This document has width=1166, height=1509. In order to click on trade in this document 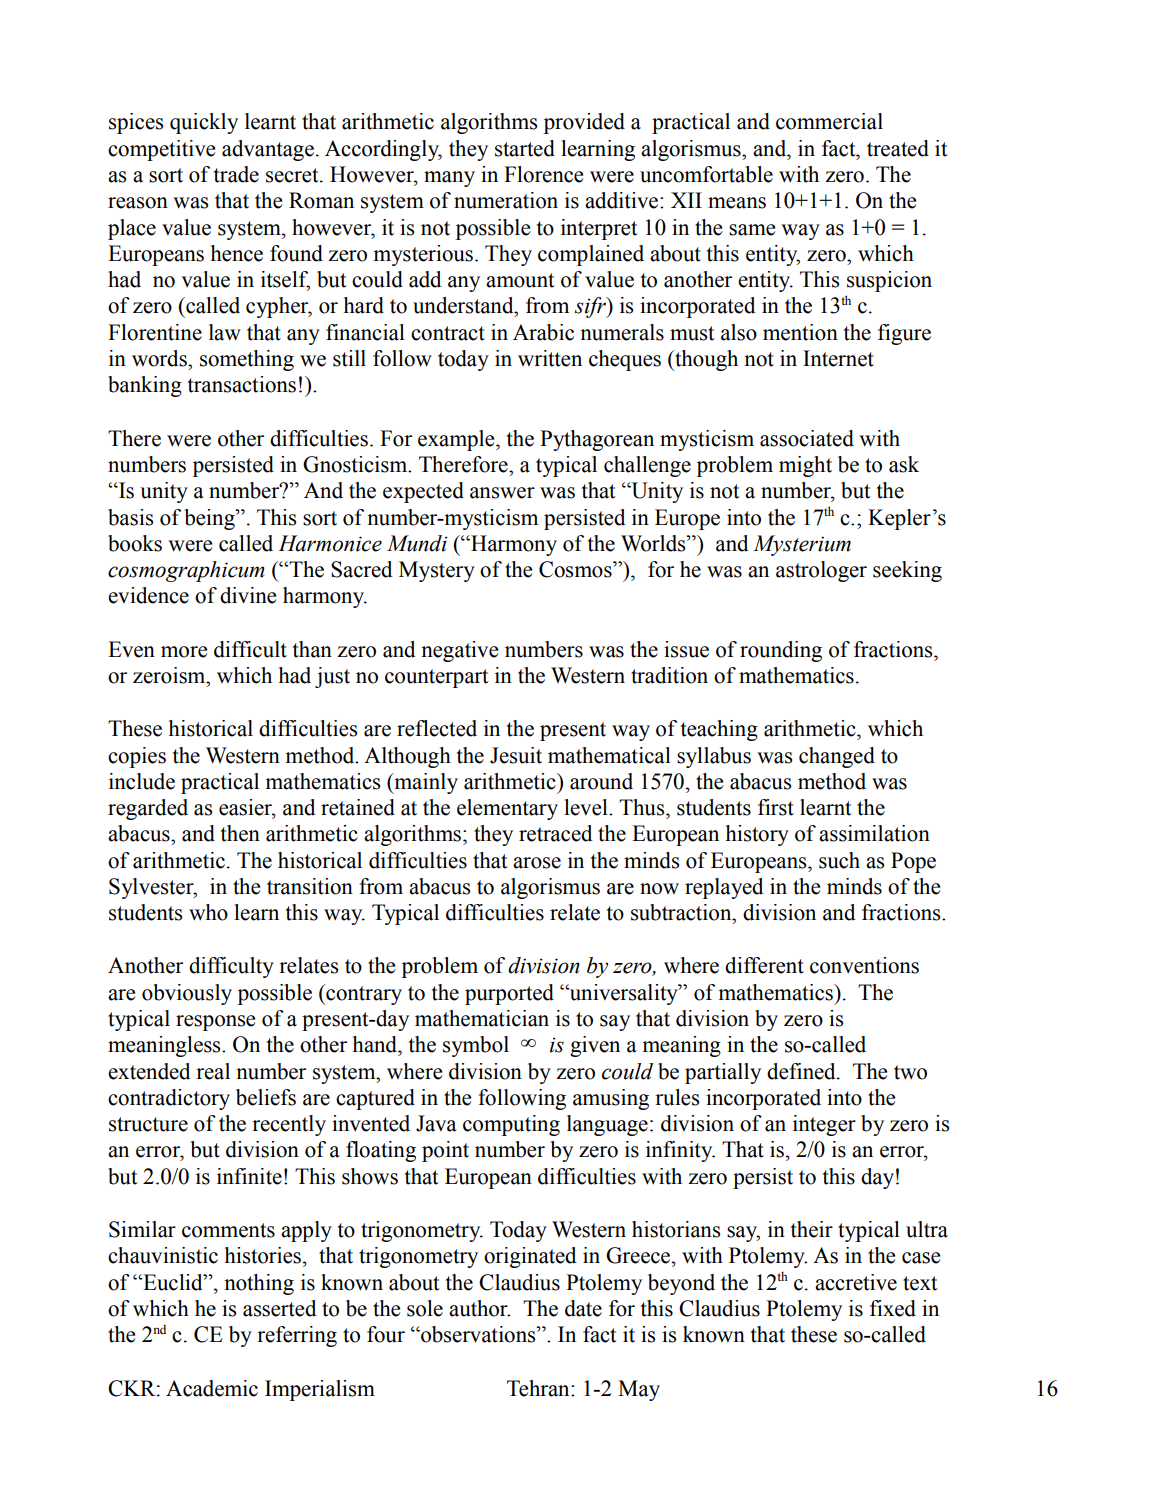, I will do `click(236, 174)`.
